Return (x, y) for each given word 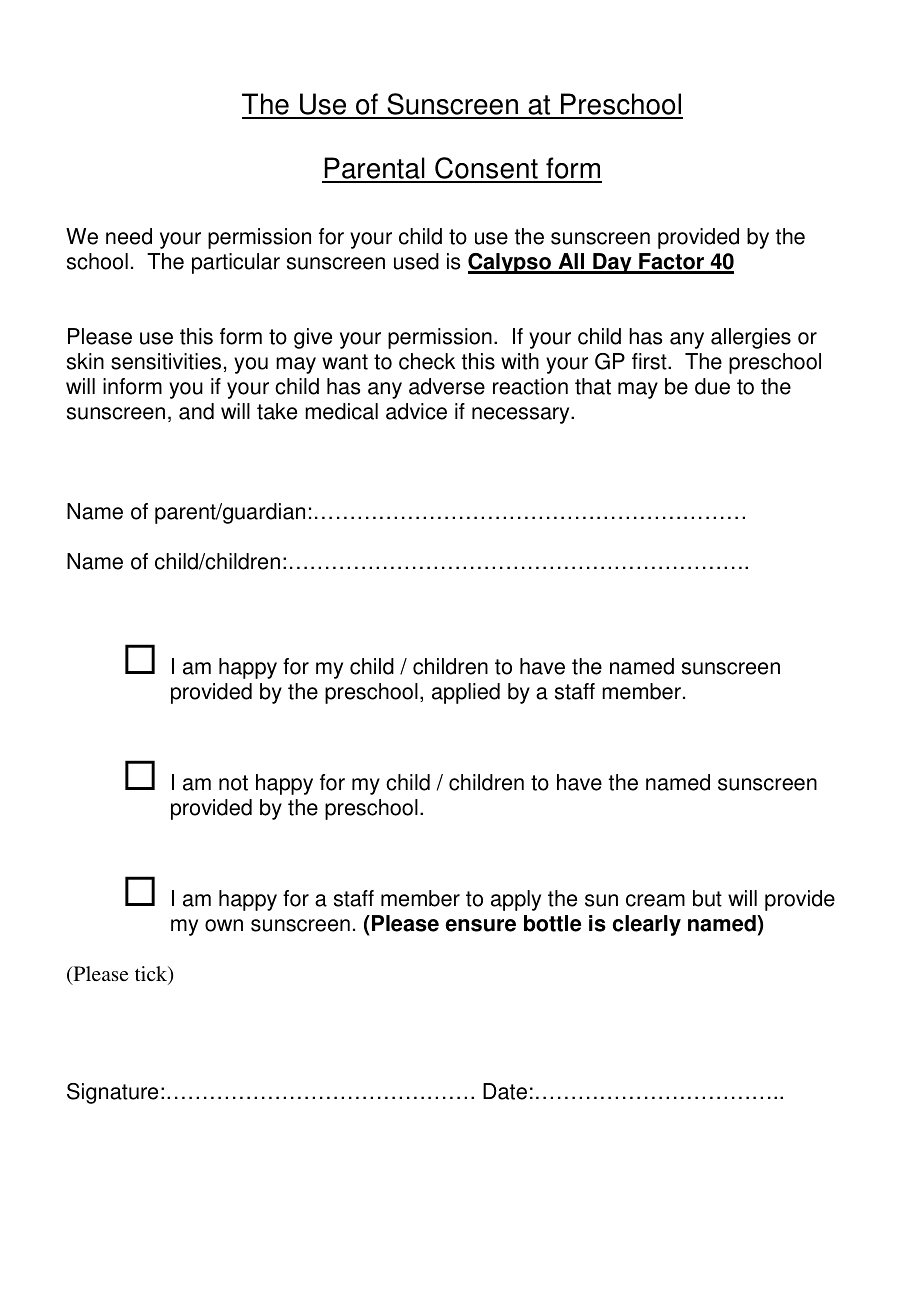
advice (416, 411)
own (224, 925)
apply (516, 900)
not (233, 783)
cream (655, 900)
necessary (522, 415)
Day (612, 263)
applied (466, 693)
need (129, 236)
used (416, 261)
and (196, 411)
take (277, 411)
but (707, 898)
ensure (480, 925)
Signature (112, 1093)
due (712, 386)
